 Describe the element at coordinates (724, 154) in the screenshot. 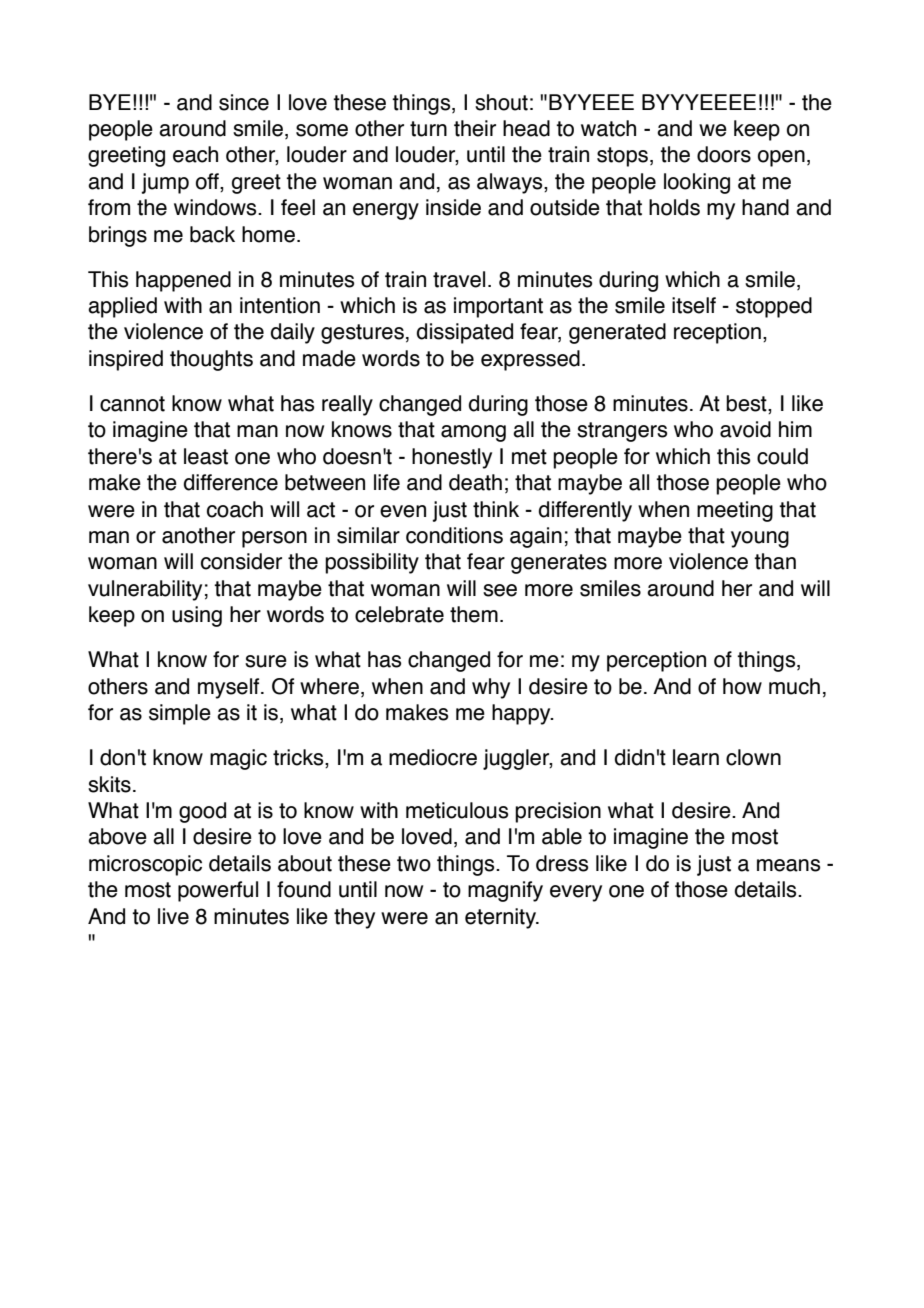

I see `doors` at that location.
